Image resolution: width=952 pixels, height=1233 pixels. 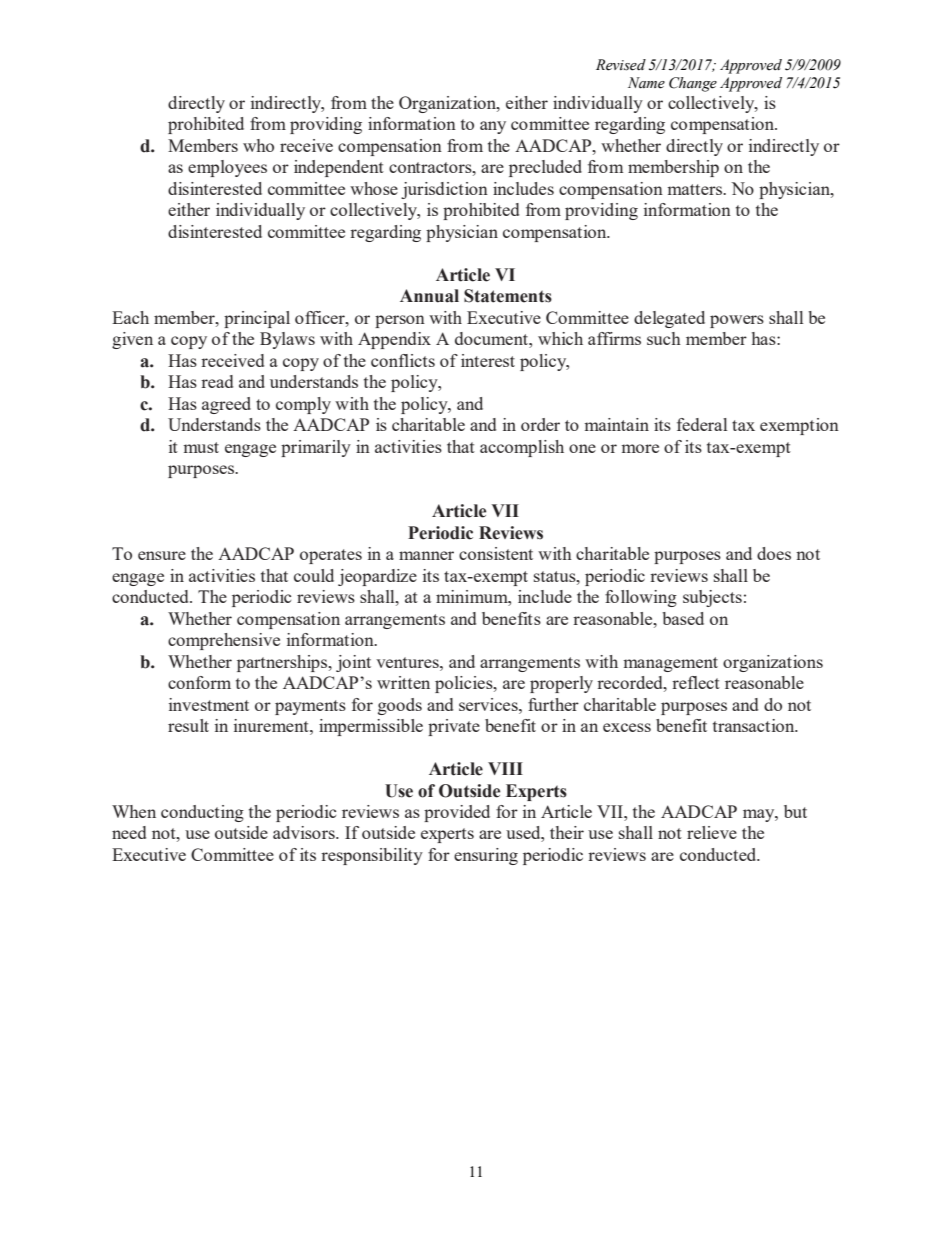 What do you see at coordinates (408, 662) in the document?
I see `ventures` at bounding box center [408, 662].
